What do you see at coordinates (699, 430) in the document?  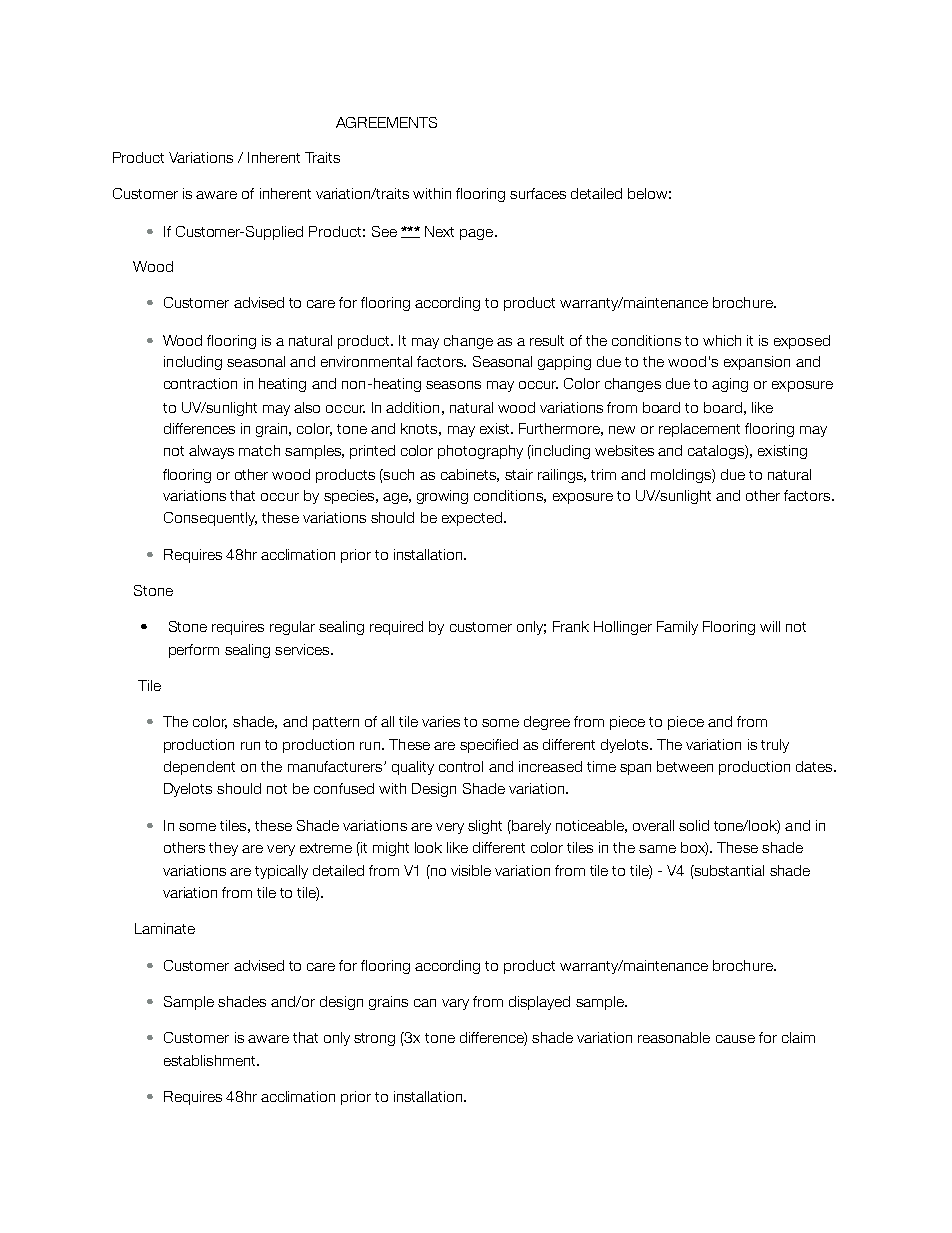 I see `replacement` at bounding box center [699, 430].
